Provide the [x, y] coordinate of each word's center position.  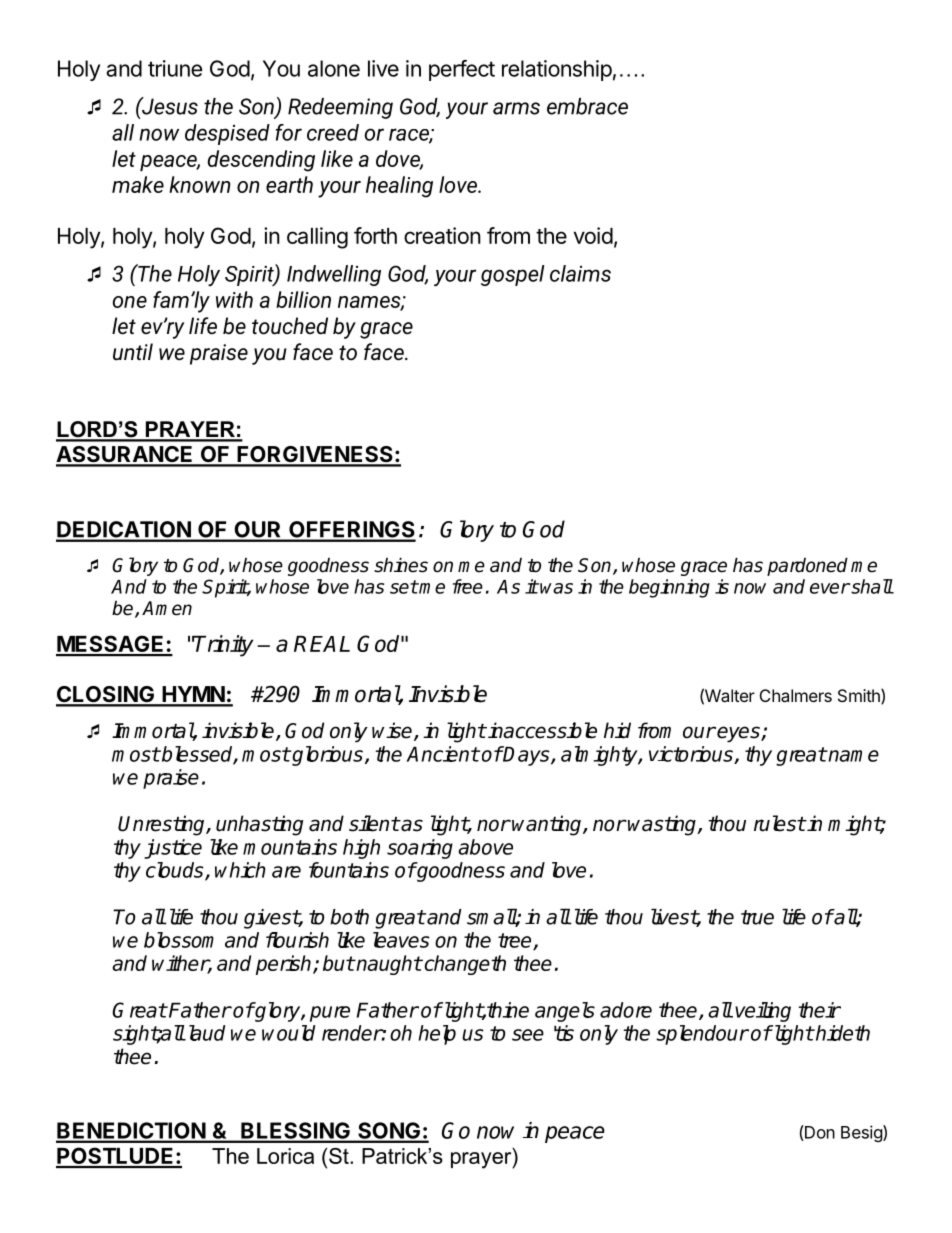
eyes [739, 734]
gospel [512, 275]
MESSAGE [111, 645]
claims [580, 273]
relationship [557, 70]
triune [175, 68]
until [133, 352]
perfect [462, 70]
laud [205, 1033]
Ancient [442, 754]
